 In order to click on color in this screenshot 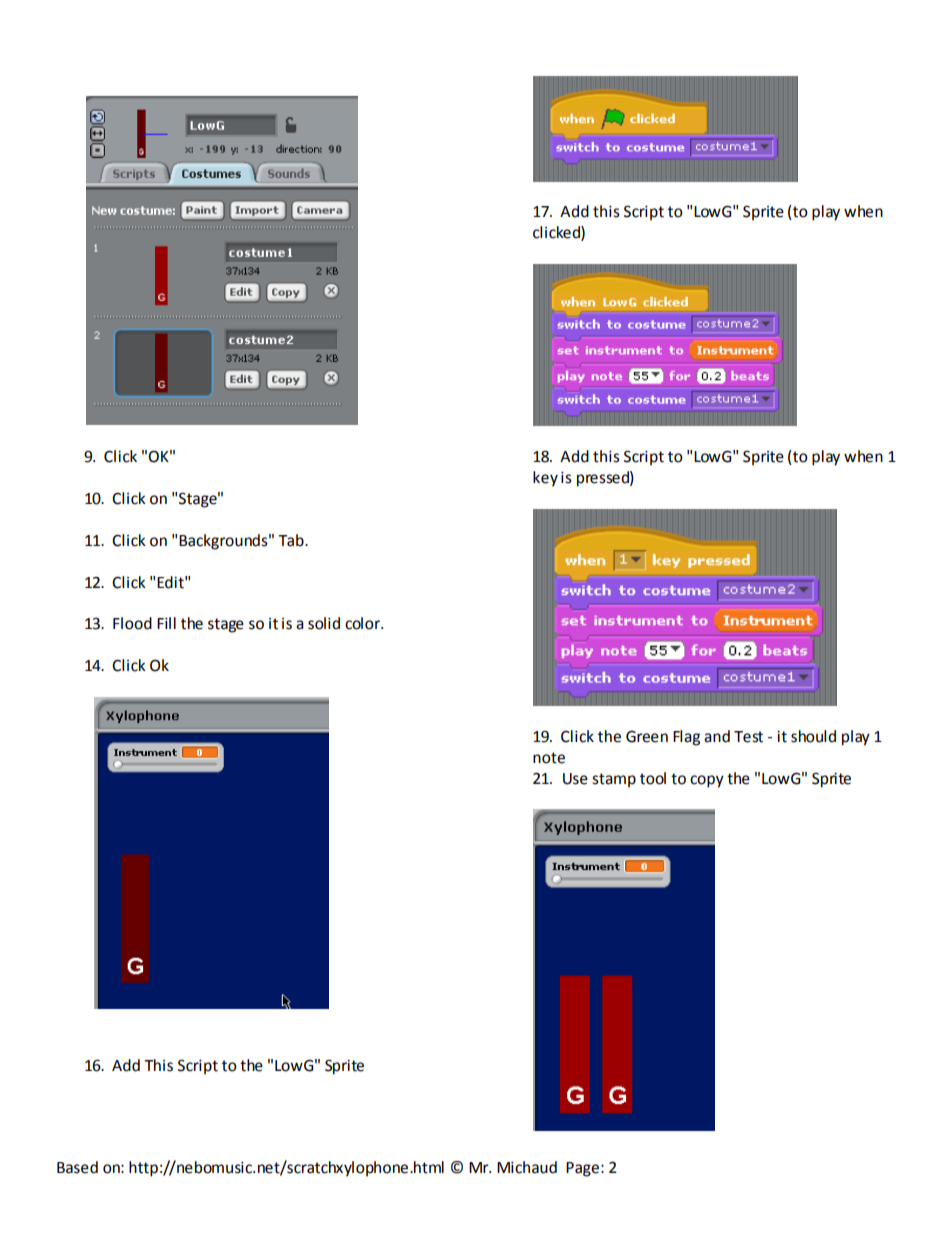, I will do `click(364, 623)`.
